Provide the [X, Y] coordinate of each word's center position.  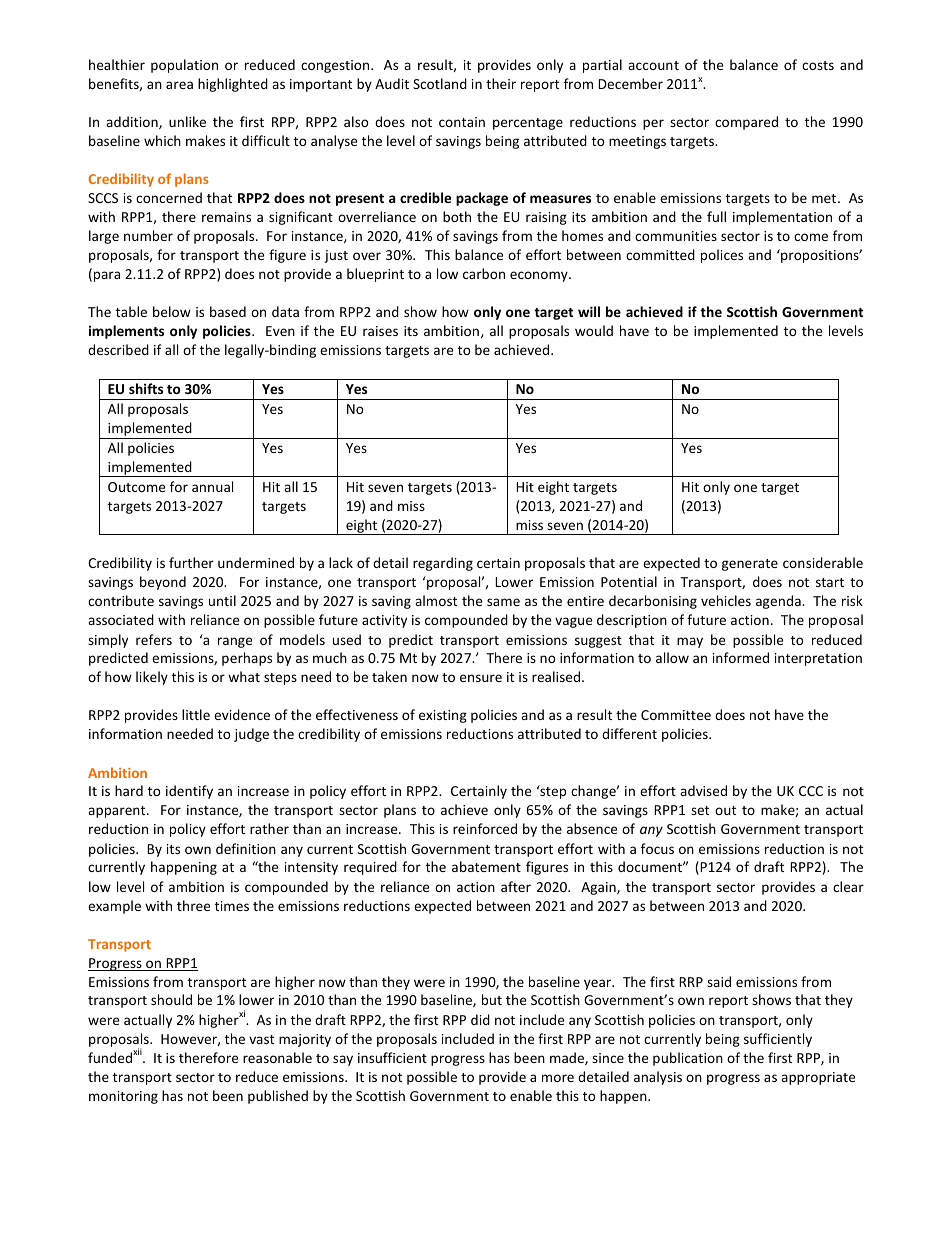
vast [261, 1039]
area [179, 85]
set [700, 810]
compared [746, 123]
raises [380, 331]
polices [722, 256]
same [503, 602]
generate [750, 565]
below [172, 311]
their [501, 83]
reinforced [485, 828]
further [191, 562]
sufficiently [778, 1040]
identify [189, 792]
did [480, 1019]
